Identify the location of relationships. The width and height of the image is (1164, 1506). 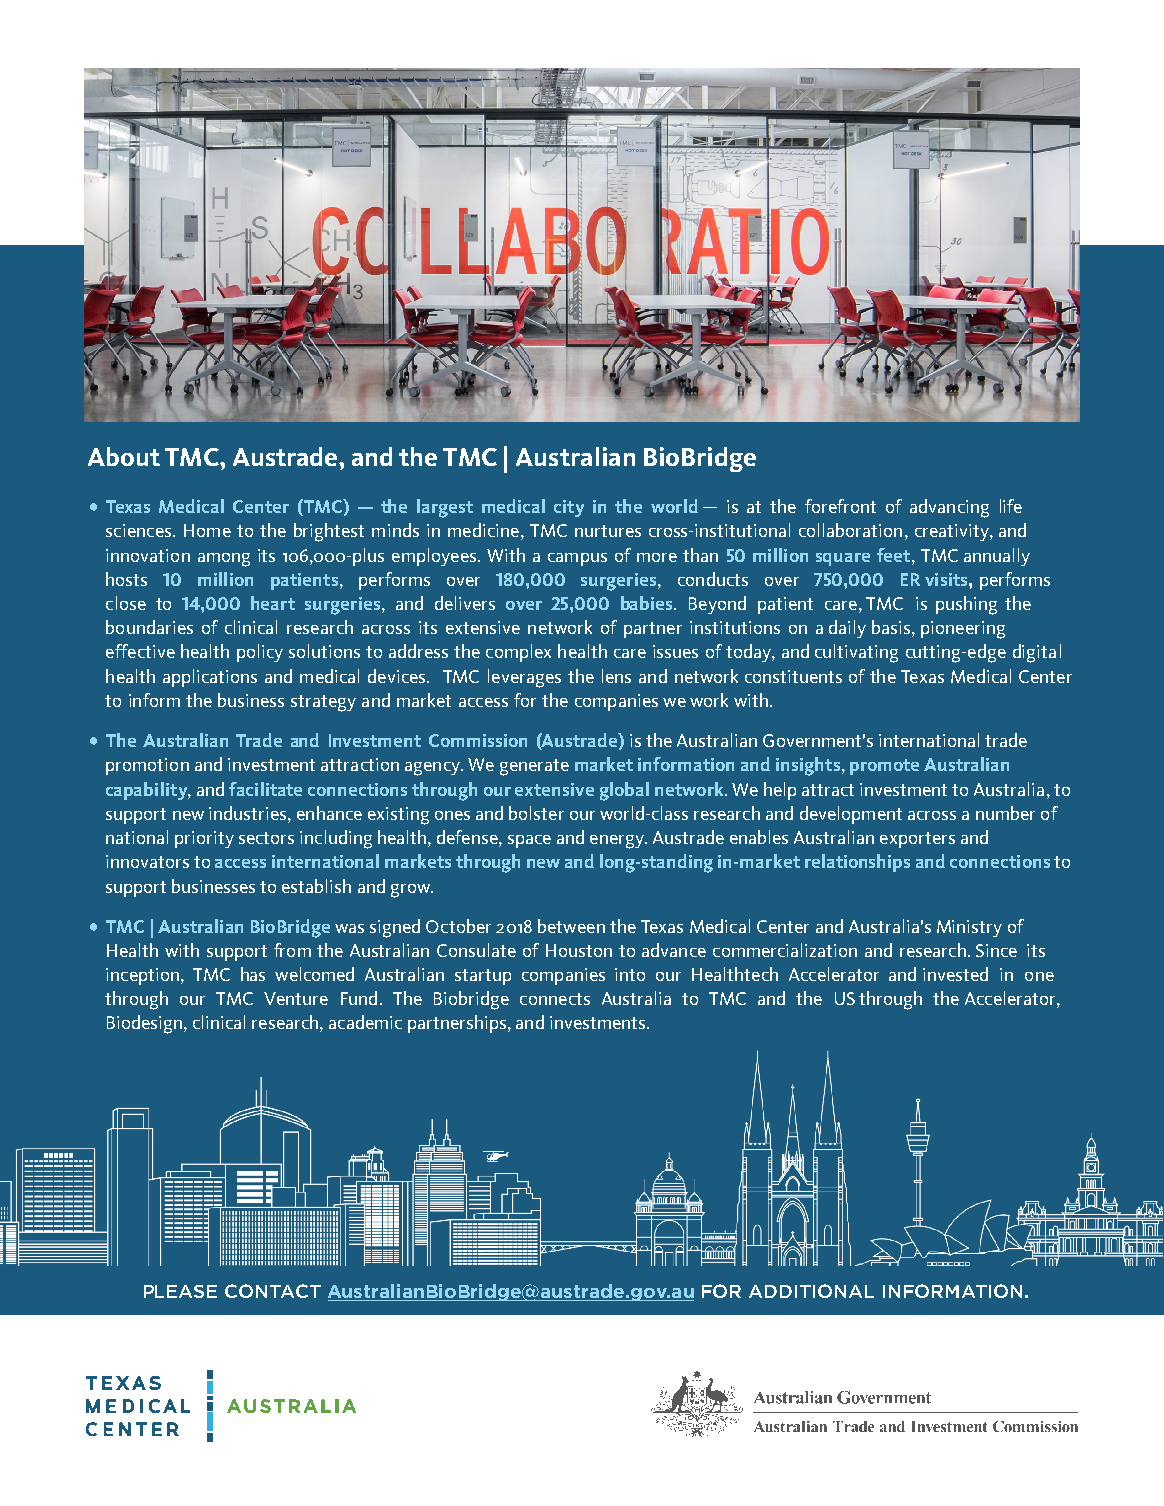
(857, 863).
